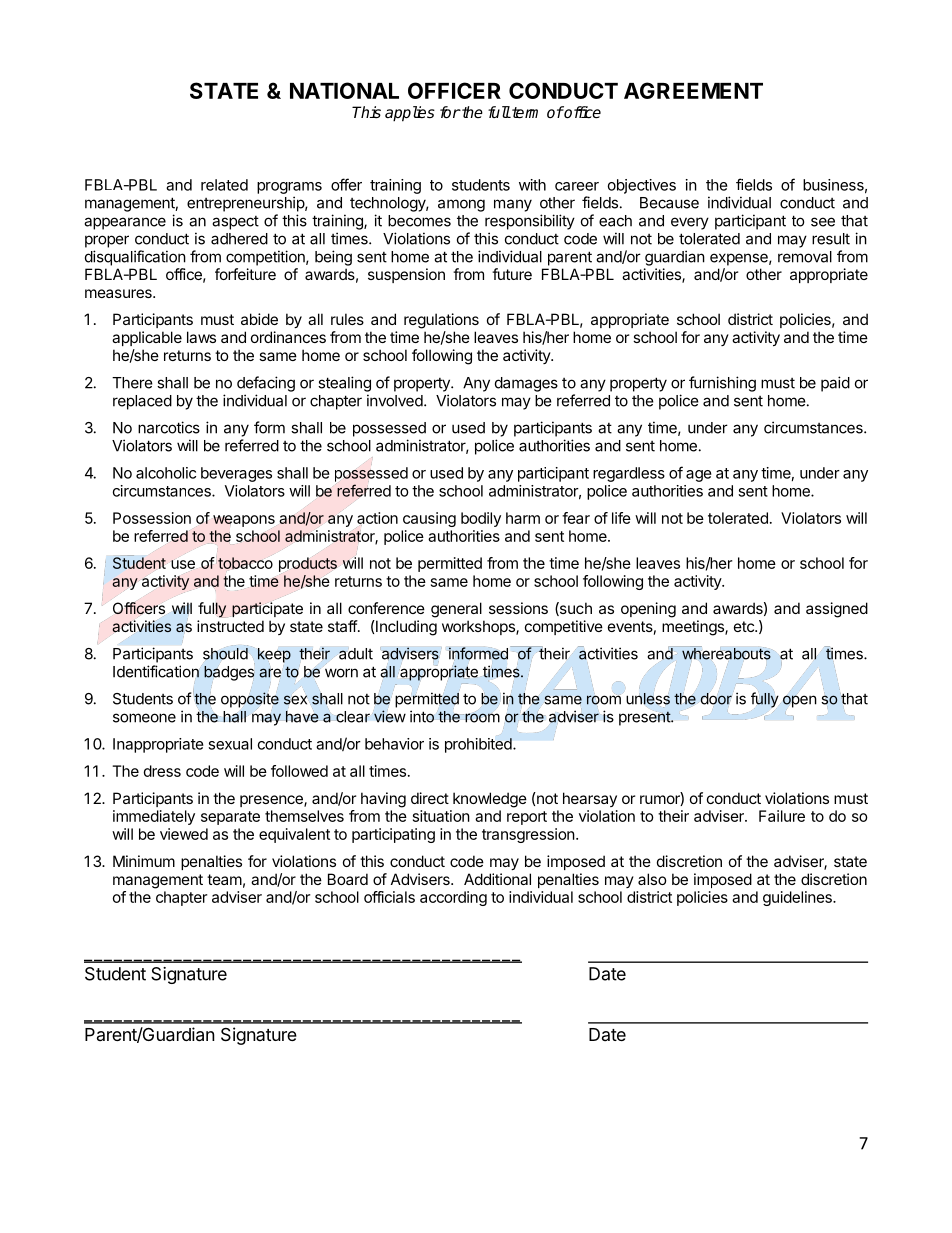  Describe the element at coordinates (236, 474) in the image. I see `beverages` at that location.
